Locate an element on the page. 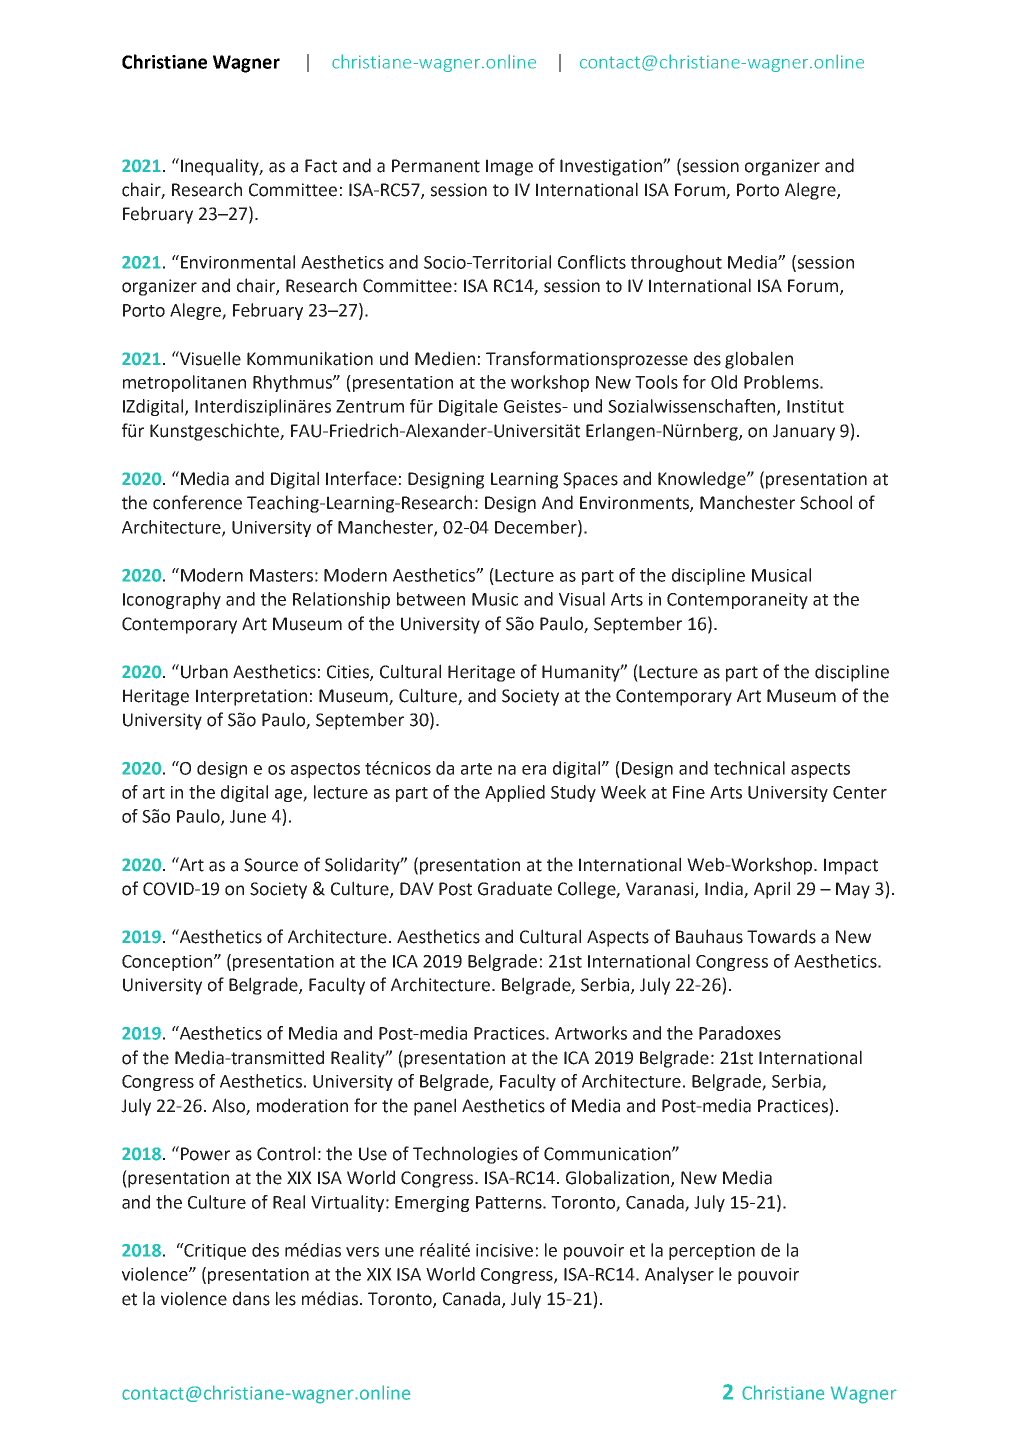  incisive is located at coordinates (504, 1250).
